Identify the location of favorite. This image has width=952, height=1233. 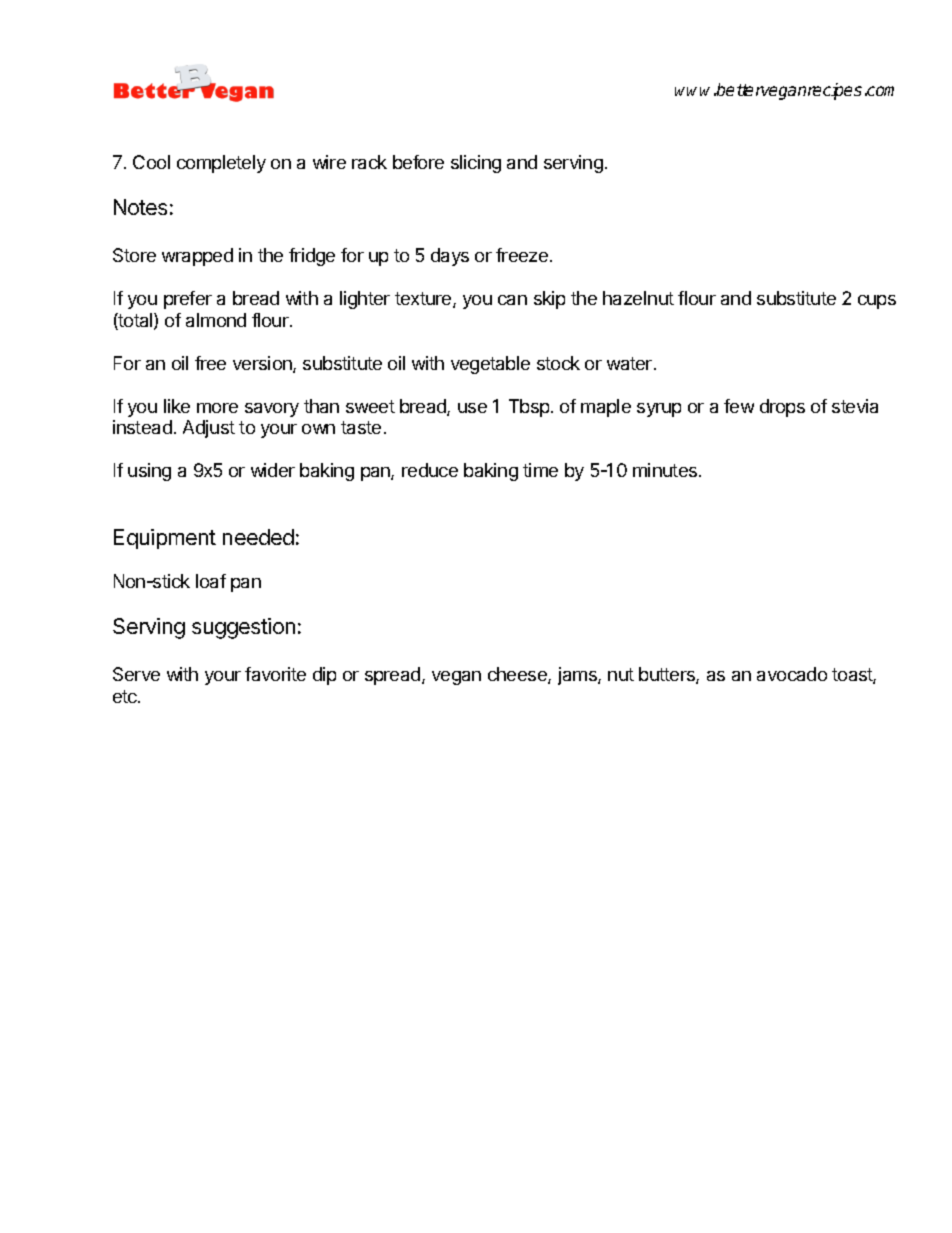
(275, 674).
